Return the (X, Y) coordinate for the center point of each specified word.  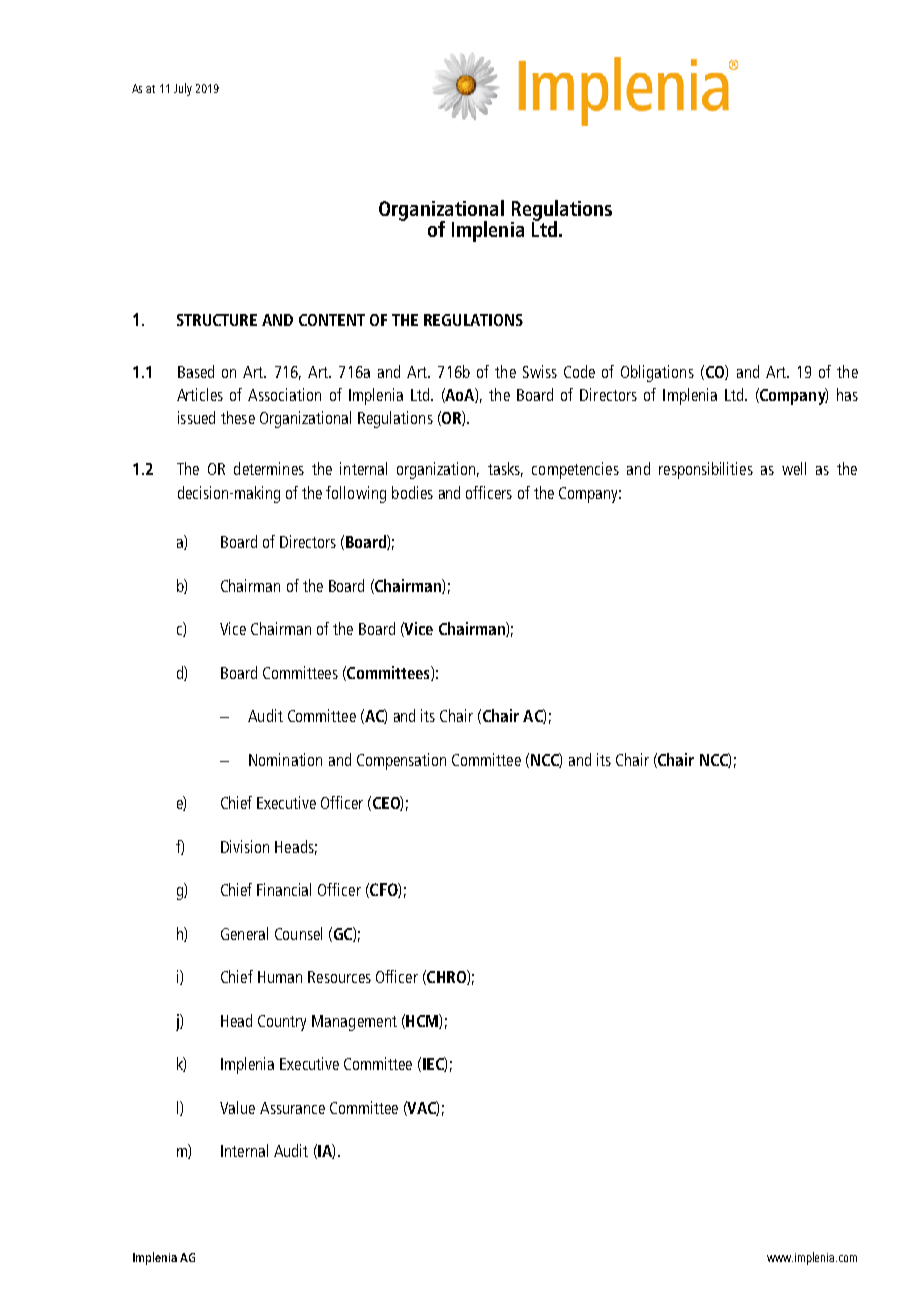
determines (269, 468)
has (847, 394)
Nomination (285, 759)
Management (354, 1023)
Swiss (540, 371)
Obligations (657, 373)
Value (237, 1107)
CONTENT (332, 320)
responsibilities (706, 470)
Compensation (401, 761)
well (794, 468)
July (183, 89)
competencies (575, 470)
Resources (339, 977)
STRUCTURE (217, 320)
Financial (284, 889)
